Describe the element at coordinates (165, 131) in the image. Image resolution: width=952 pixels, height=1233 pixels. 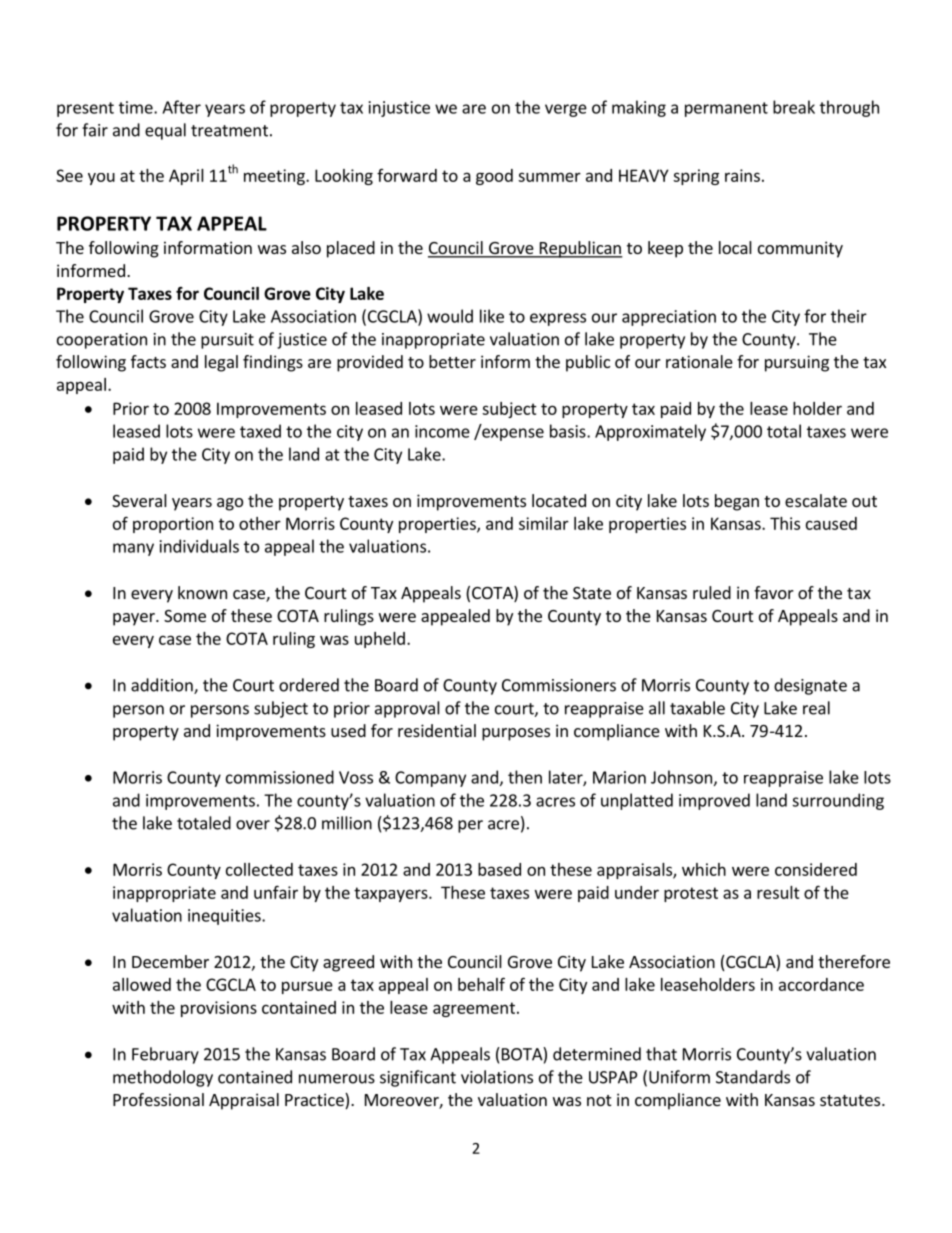
I see `equal` at that location.
